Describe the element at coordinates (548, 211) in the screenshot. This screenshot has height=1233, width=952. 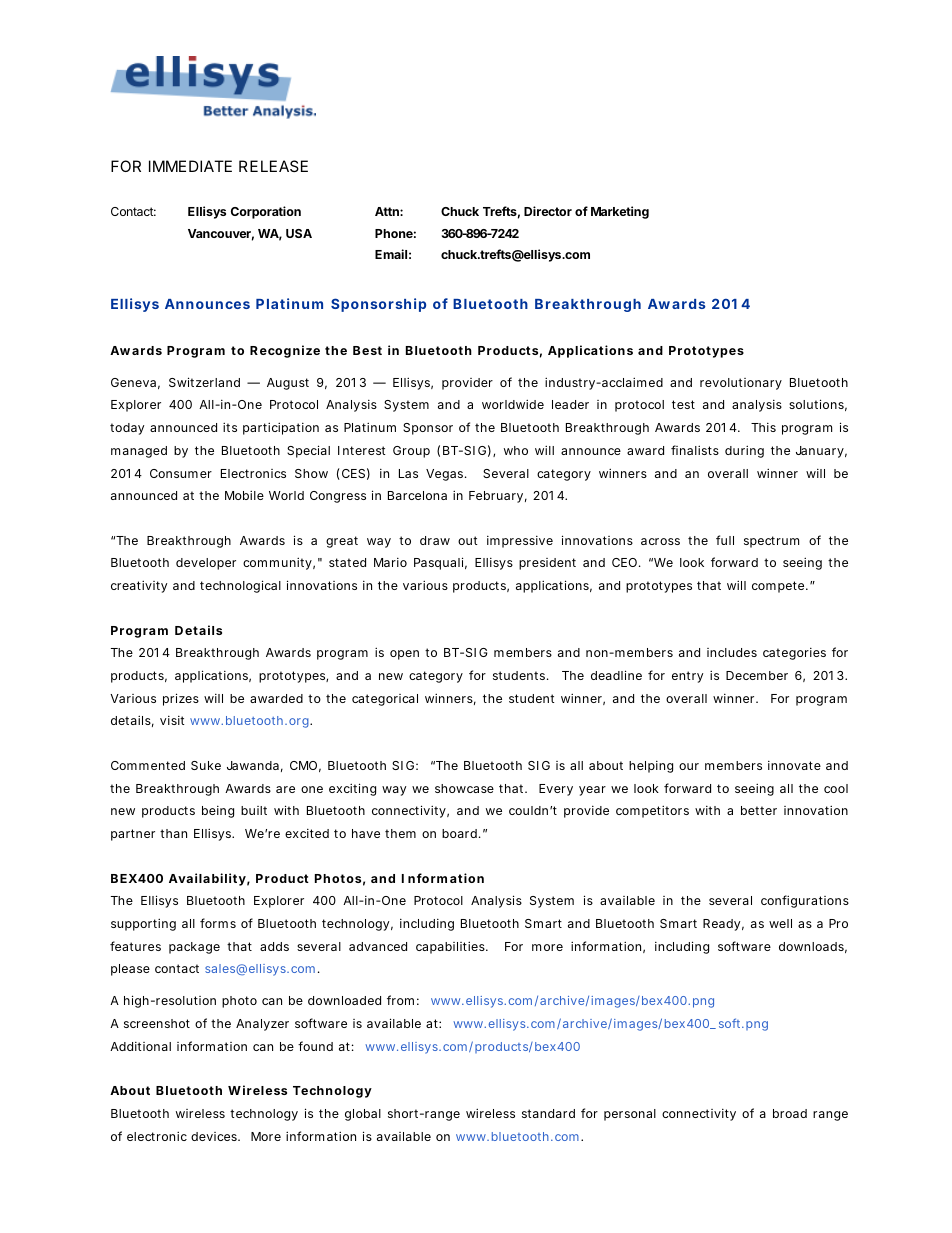
I see `Director` at that location.
